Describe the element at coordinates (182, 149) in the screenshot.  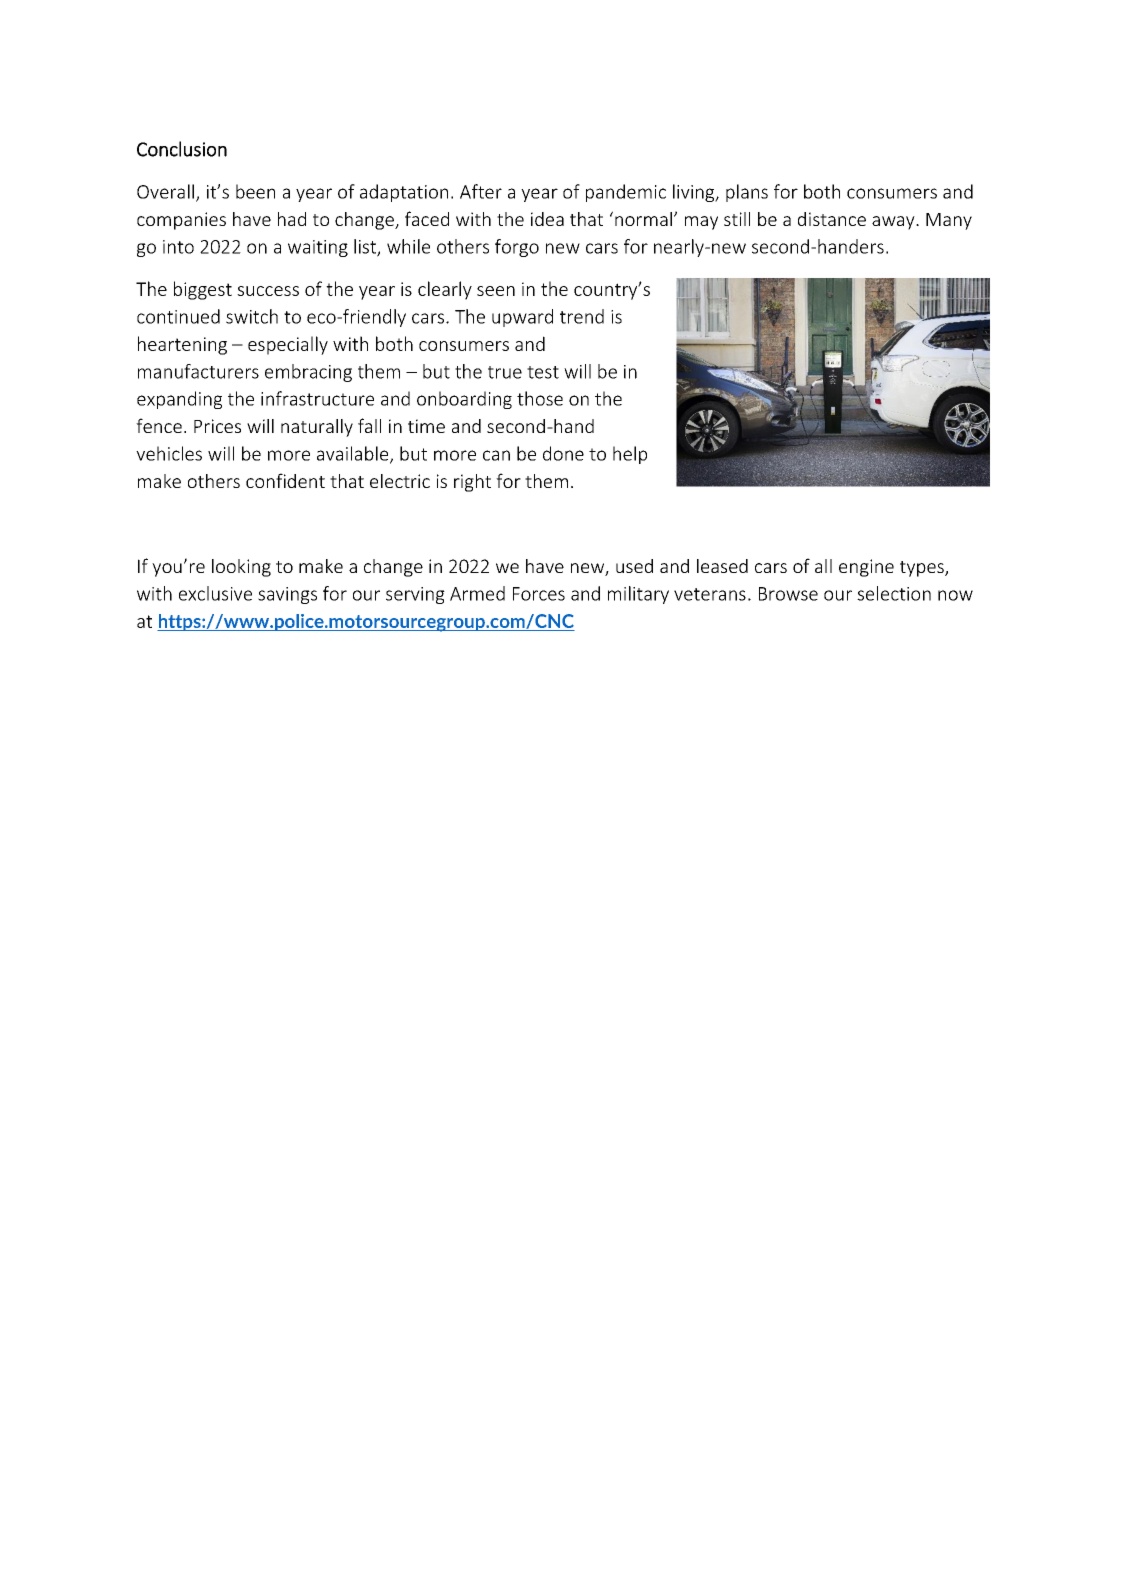
I see `Conclusion` at that location.
